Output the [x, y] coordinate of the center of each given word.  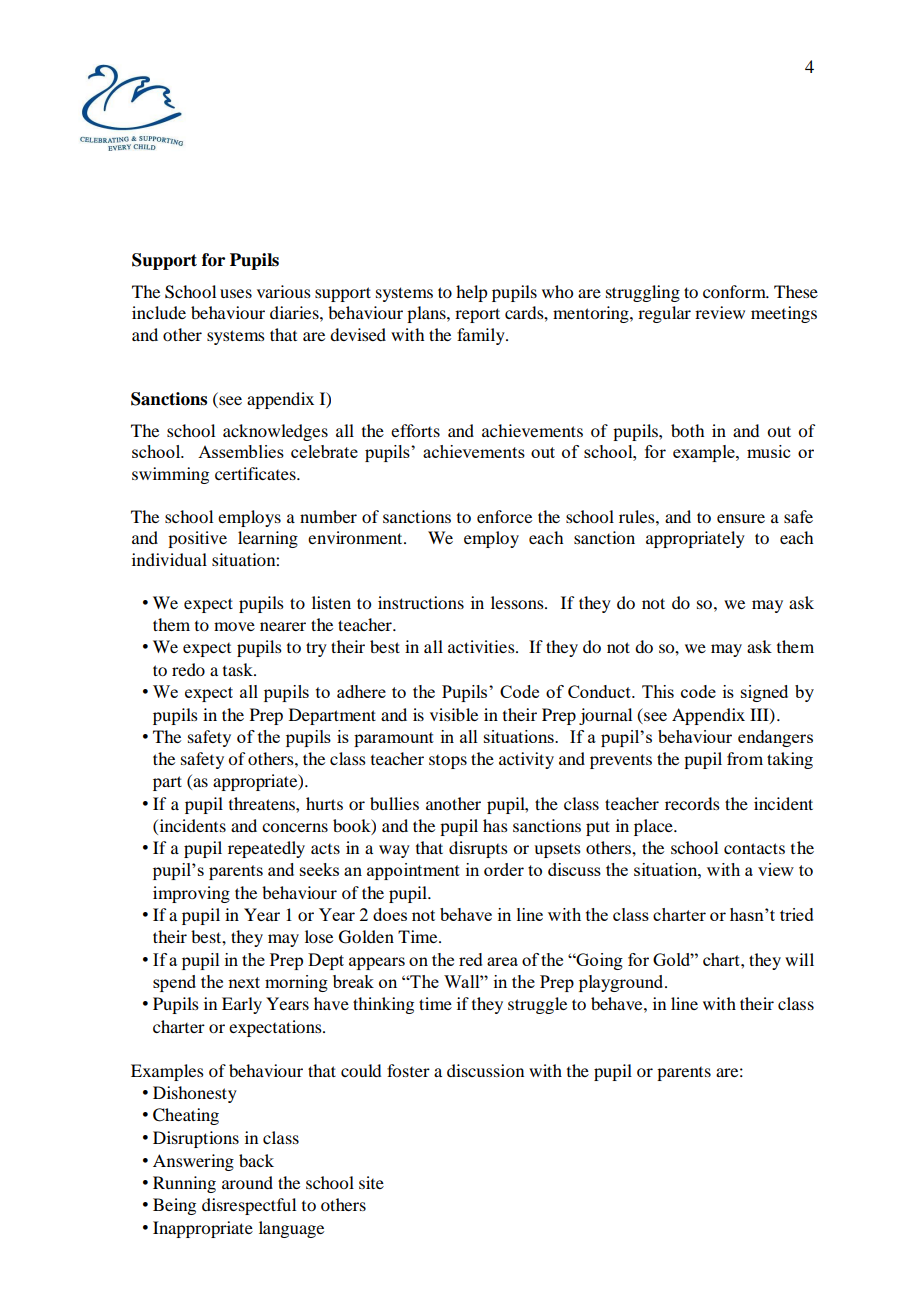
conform [735, 291]
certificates [256, 473]
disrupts [478, 849]
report [477, 315]
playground [622, 983]
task [239, 669]
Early [242, 1005]
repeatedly [266, 849]
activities [482, 646]
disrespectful [249, 1206]
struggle [537, 1005]
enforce [504, 516]
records [692, 803]
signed [764, 693]
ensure [741, 518]
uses [236, 293]
